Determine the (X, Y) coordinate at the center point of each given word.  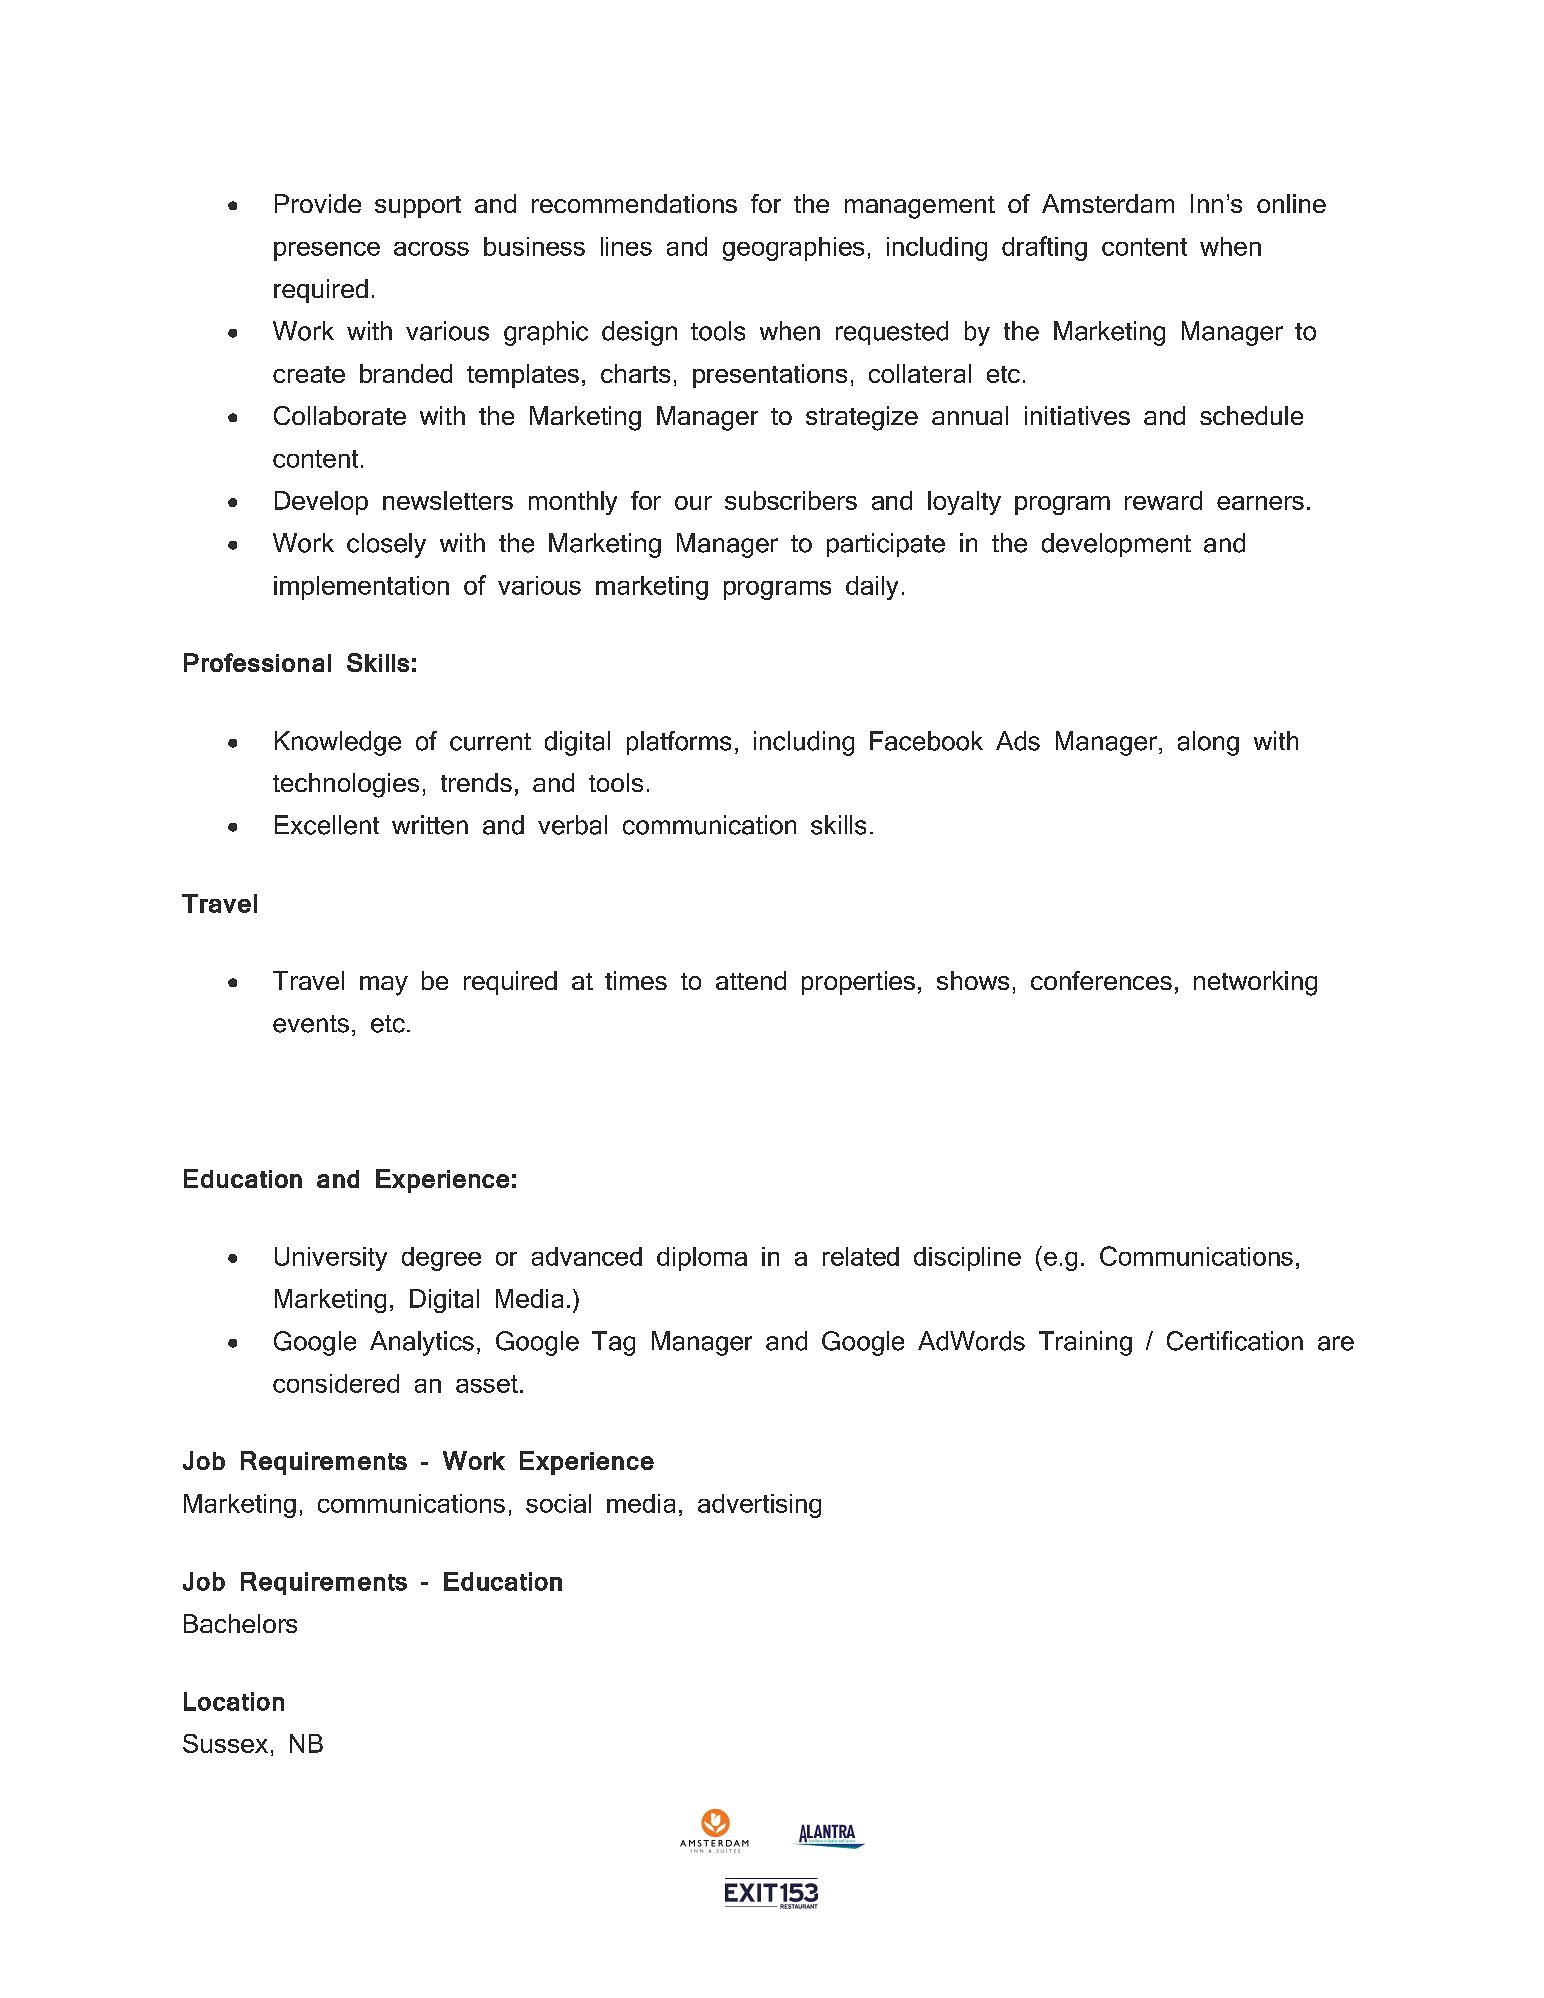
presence (327, 251)
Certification (1235, 1341)
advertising (759, 1506)
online (1291, 203)
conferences (1101, 980)
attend (751, 980)
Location (234, 1701)
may (384, 986)
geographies (793, 249)
